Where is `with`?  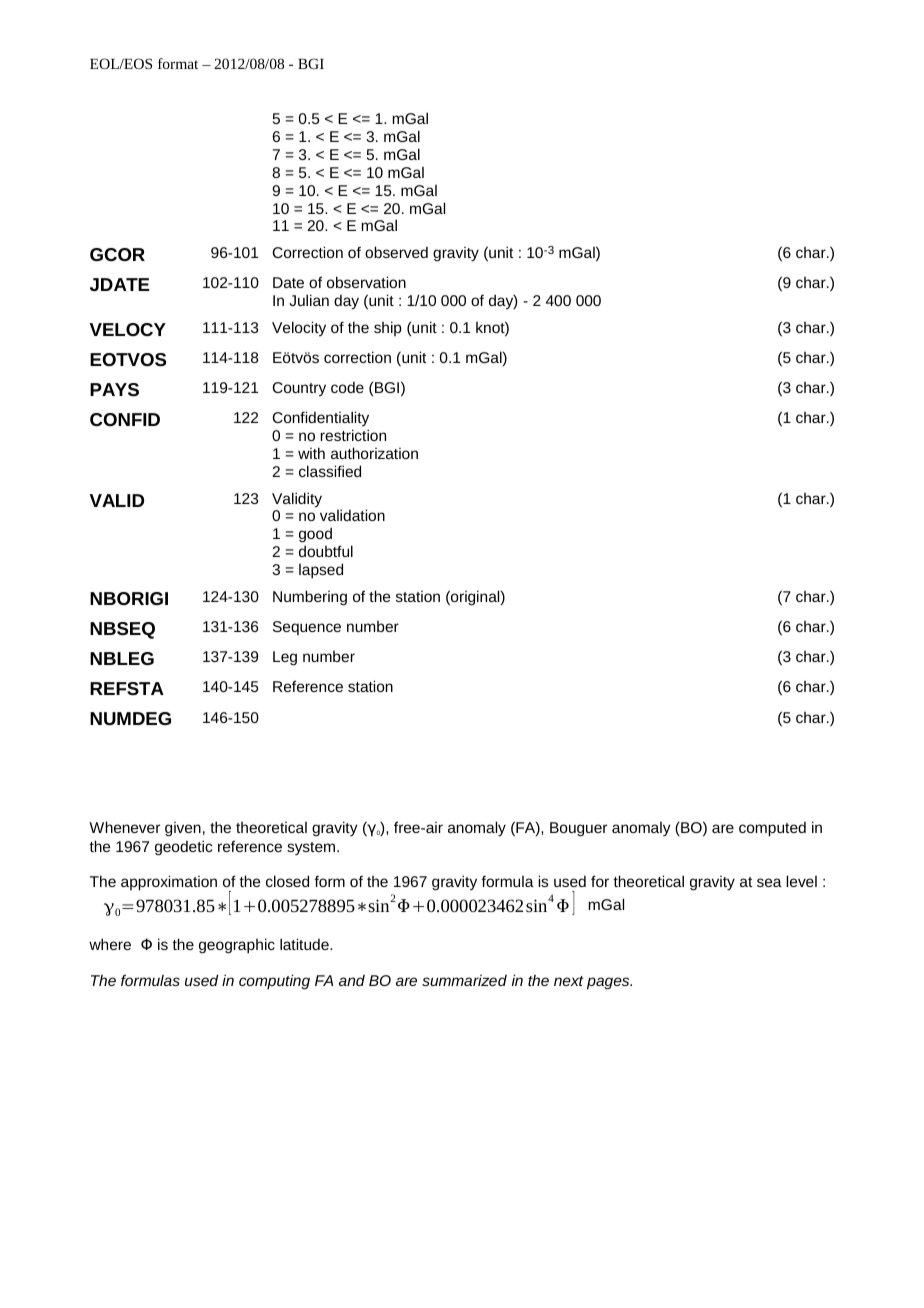 with is located at coordinates (311, 453).
